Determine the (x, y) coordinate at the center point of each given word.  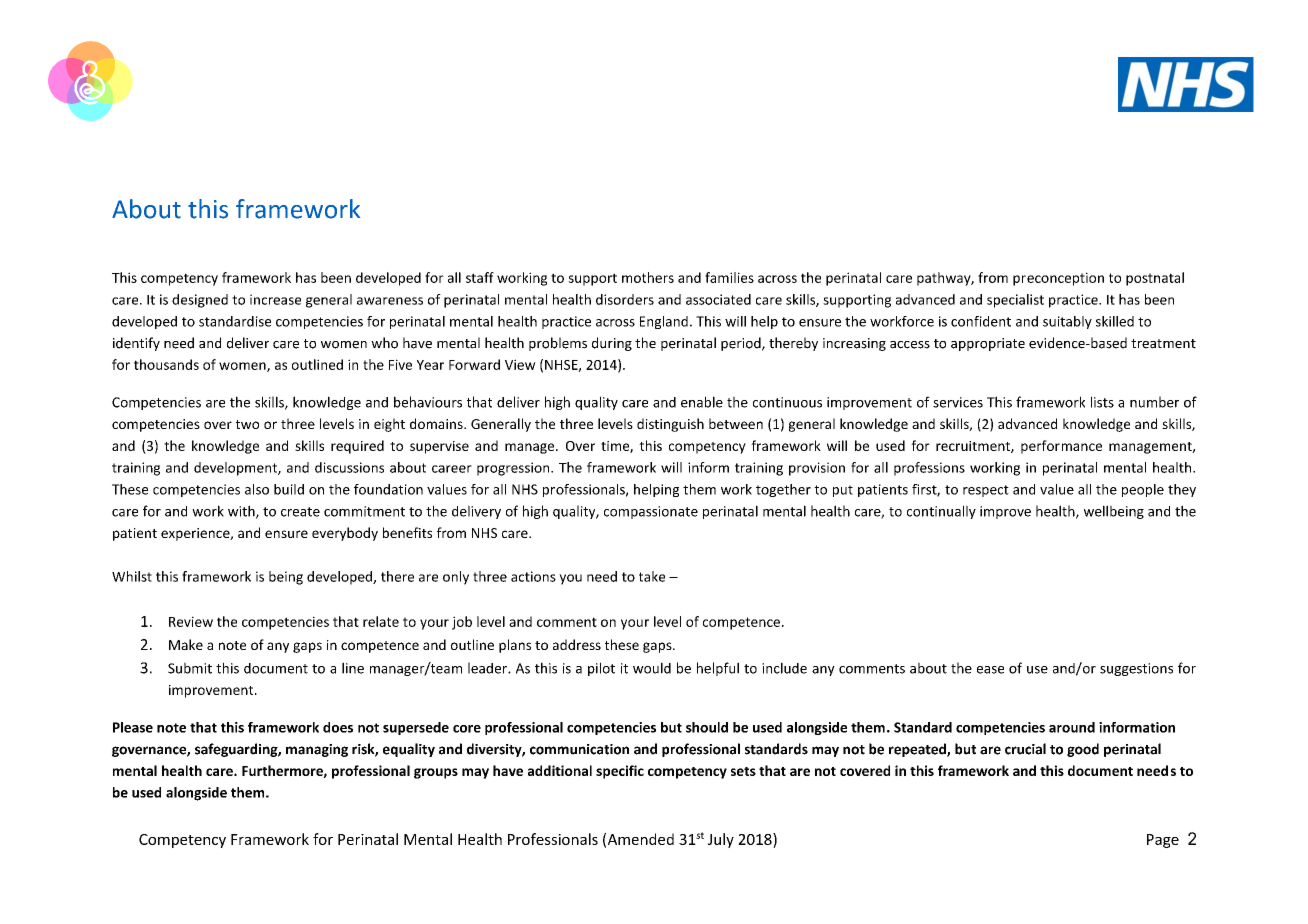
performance (1061, 447)
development (236, 469)
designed (200, 301)
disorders (625, 299)
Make (186, 644)
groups (436, 773)
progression (514, 469)
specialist (1015, 301)
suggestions (1136, 669)
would (652, 668)
